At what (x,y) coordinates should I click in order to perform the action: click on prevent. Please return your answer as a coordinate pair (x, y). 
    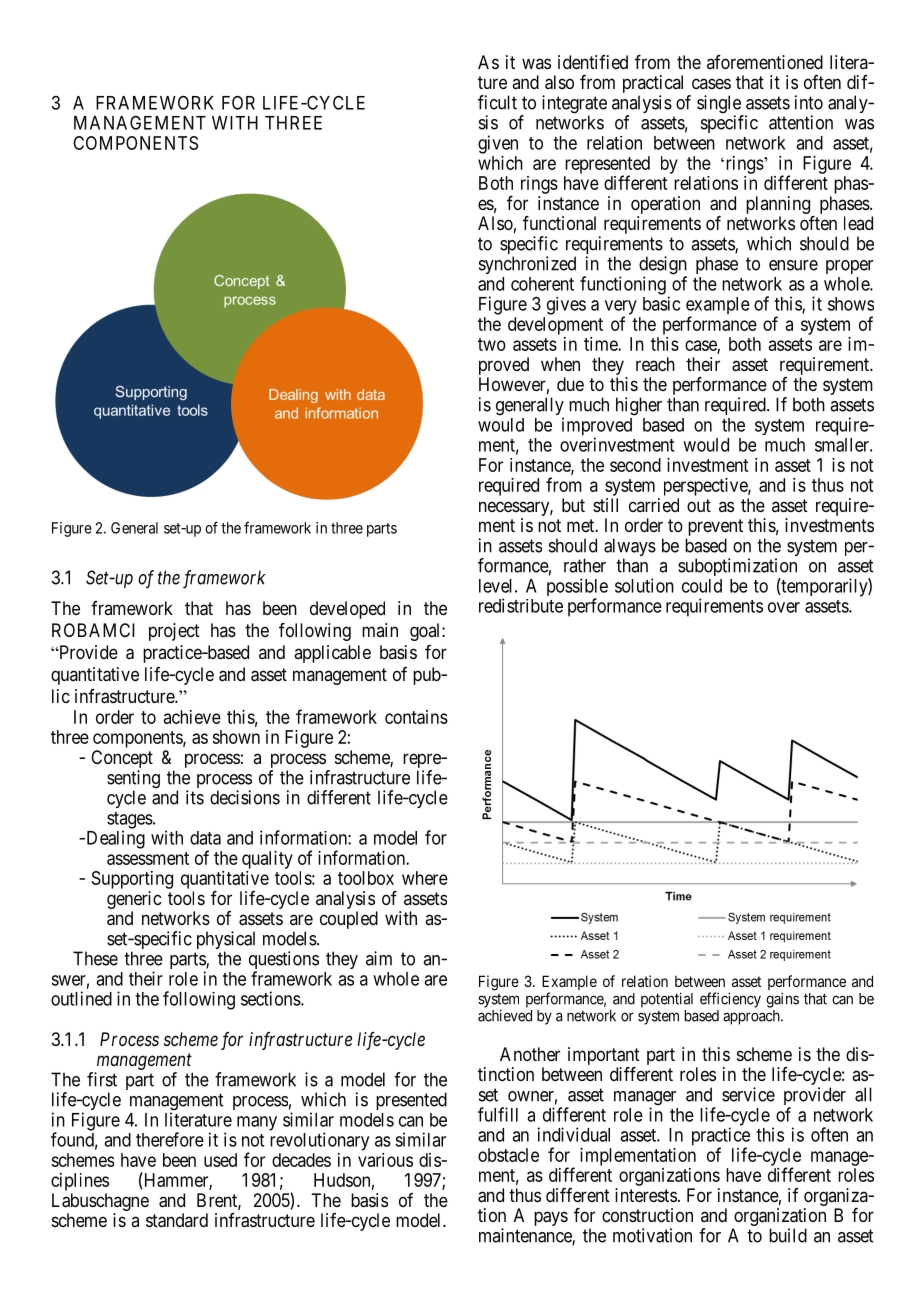
    Looking at the image, I should click on (714, 529).
